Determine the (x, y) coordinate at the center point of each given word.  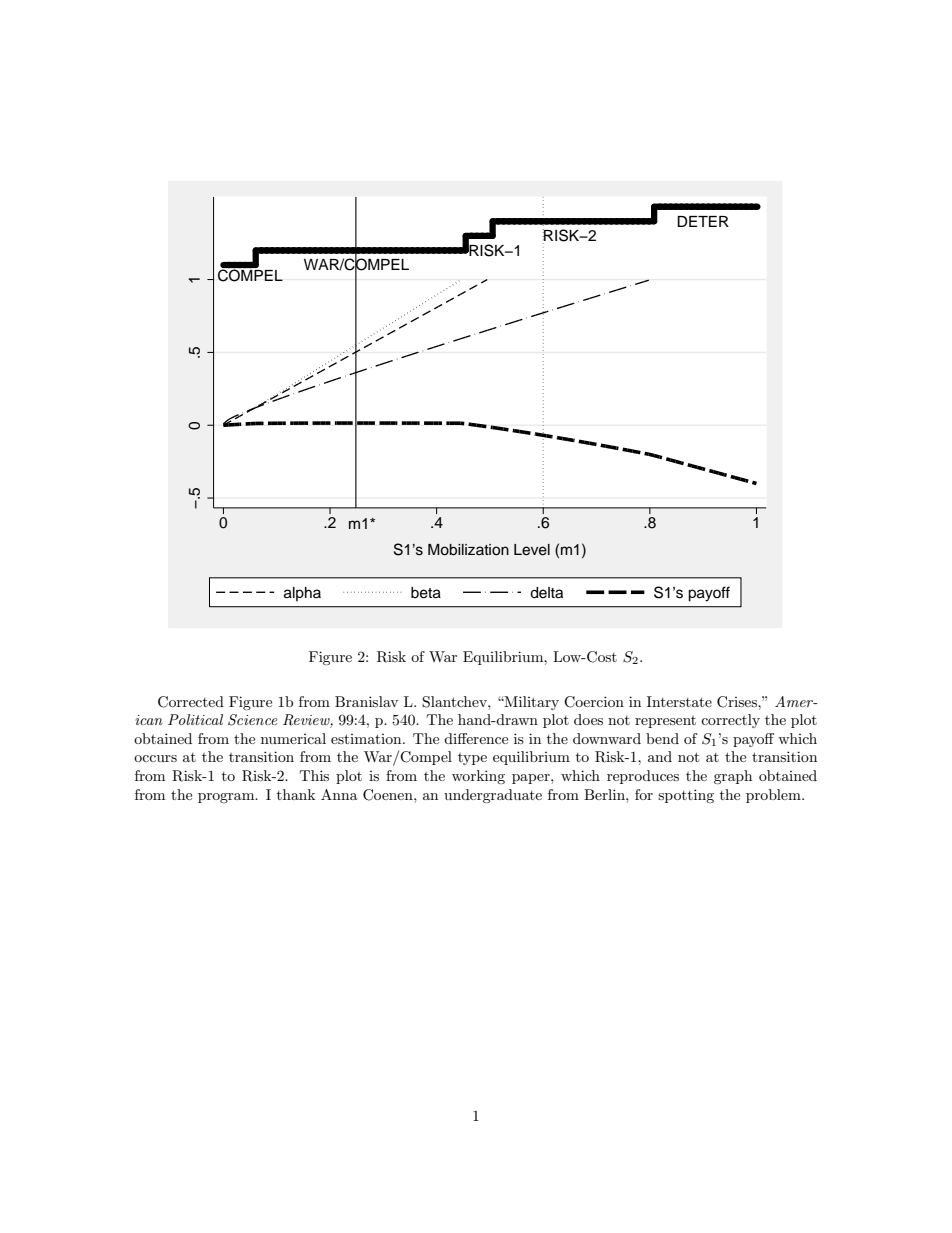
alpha (302, 594)
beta (426, 593)
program (227, 798)
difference (476, 738)
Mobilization (468, 550)
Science (253, 720)
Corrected (191, 702)
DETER (703, 221)
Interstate (679, 701)
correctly (730, 721)
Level (532, 550)
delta (546, 593)
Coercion (594, 702)
